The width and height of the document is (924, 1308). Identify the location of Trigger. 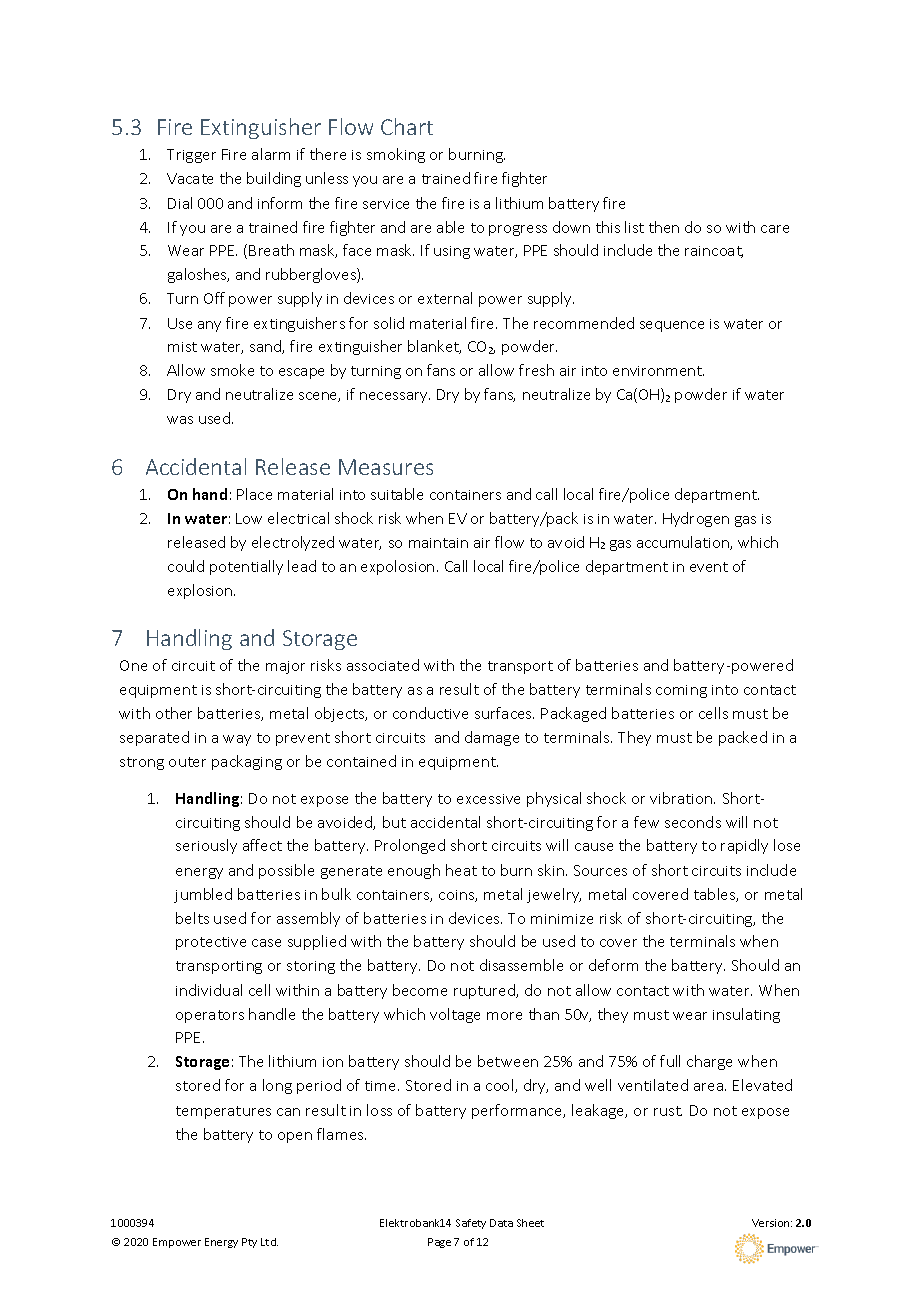
(191, 156).
